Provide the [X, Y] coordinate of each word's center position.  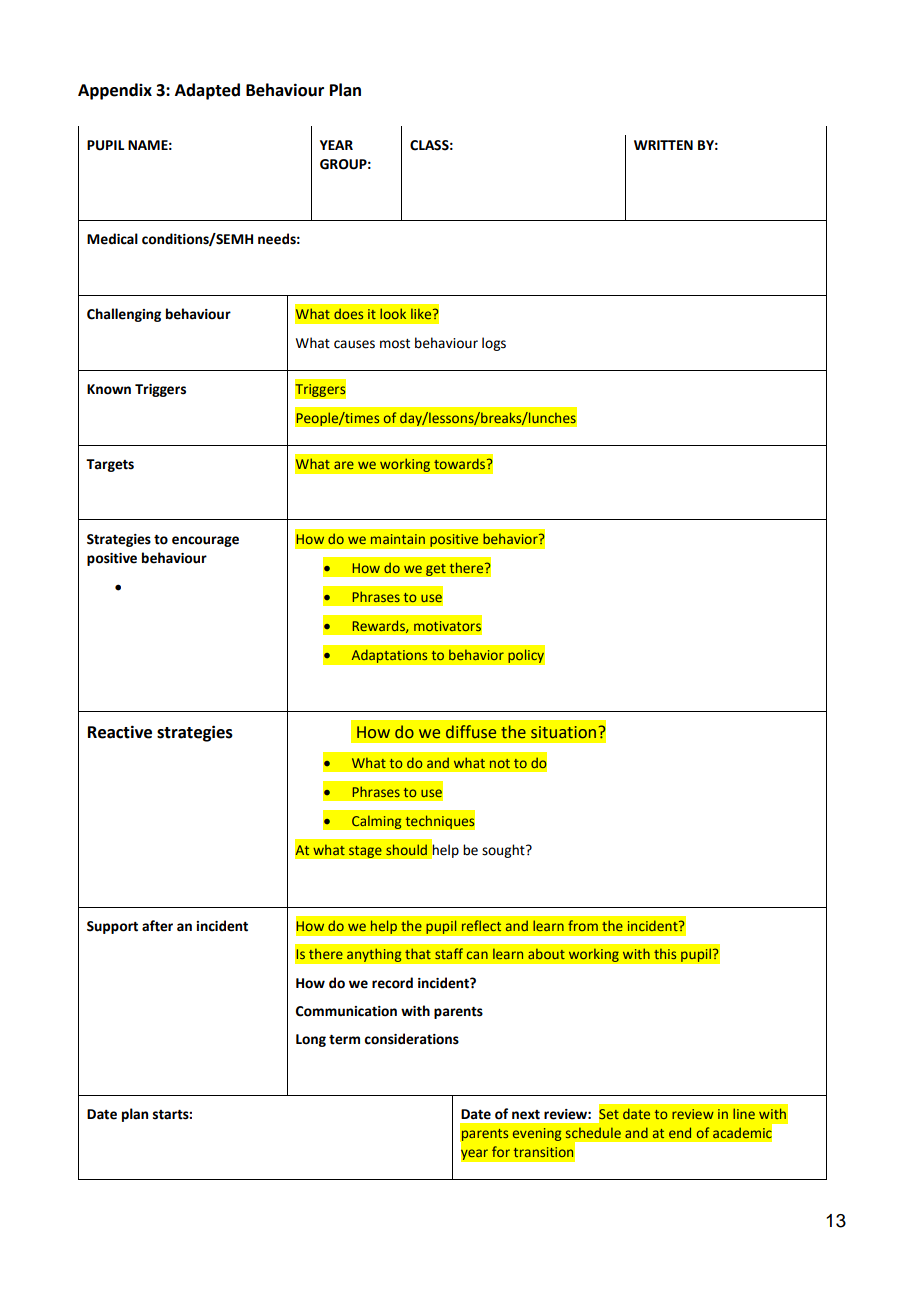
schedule [593, 1132]
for [501, 1151]
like [422, 314]
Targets [110, 465]
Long [311, 1040]
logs [494, 344]
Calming [377, 822]
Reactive [120, 732]
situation [563, 732]
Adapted [207, 91]
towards [461, 463]
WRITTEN [663, 145]
